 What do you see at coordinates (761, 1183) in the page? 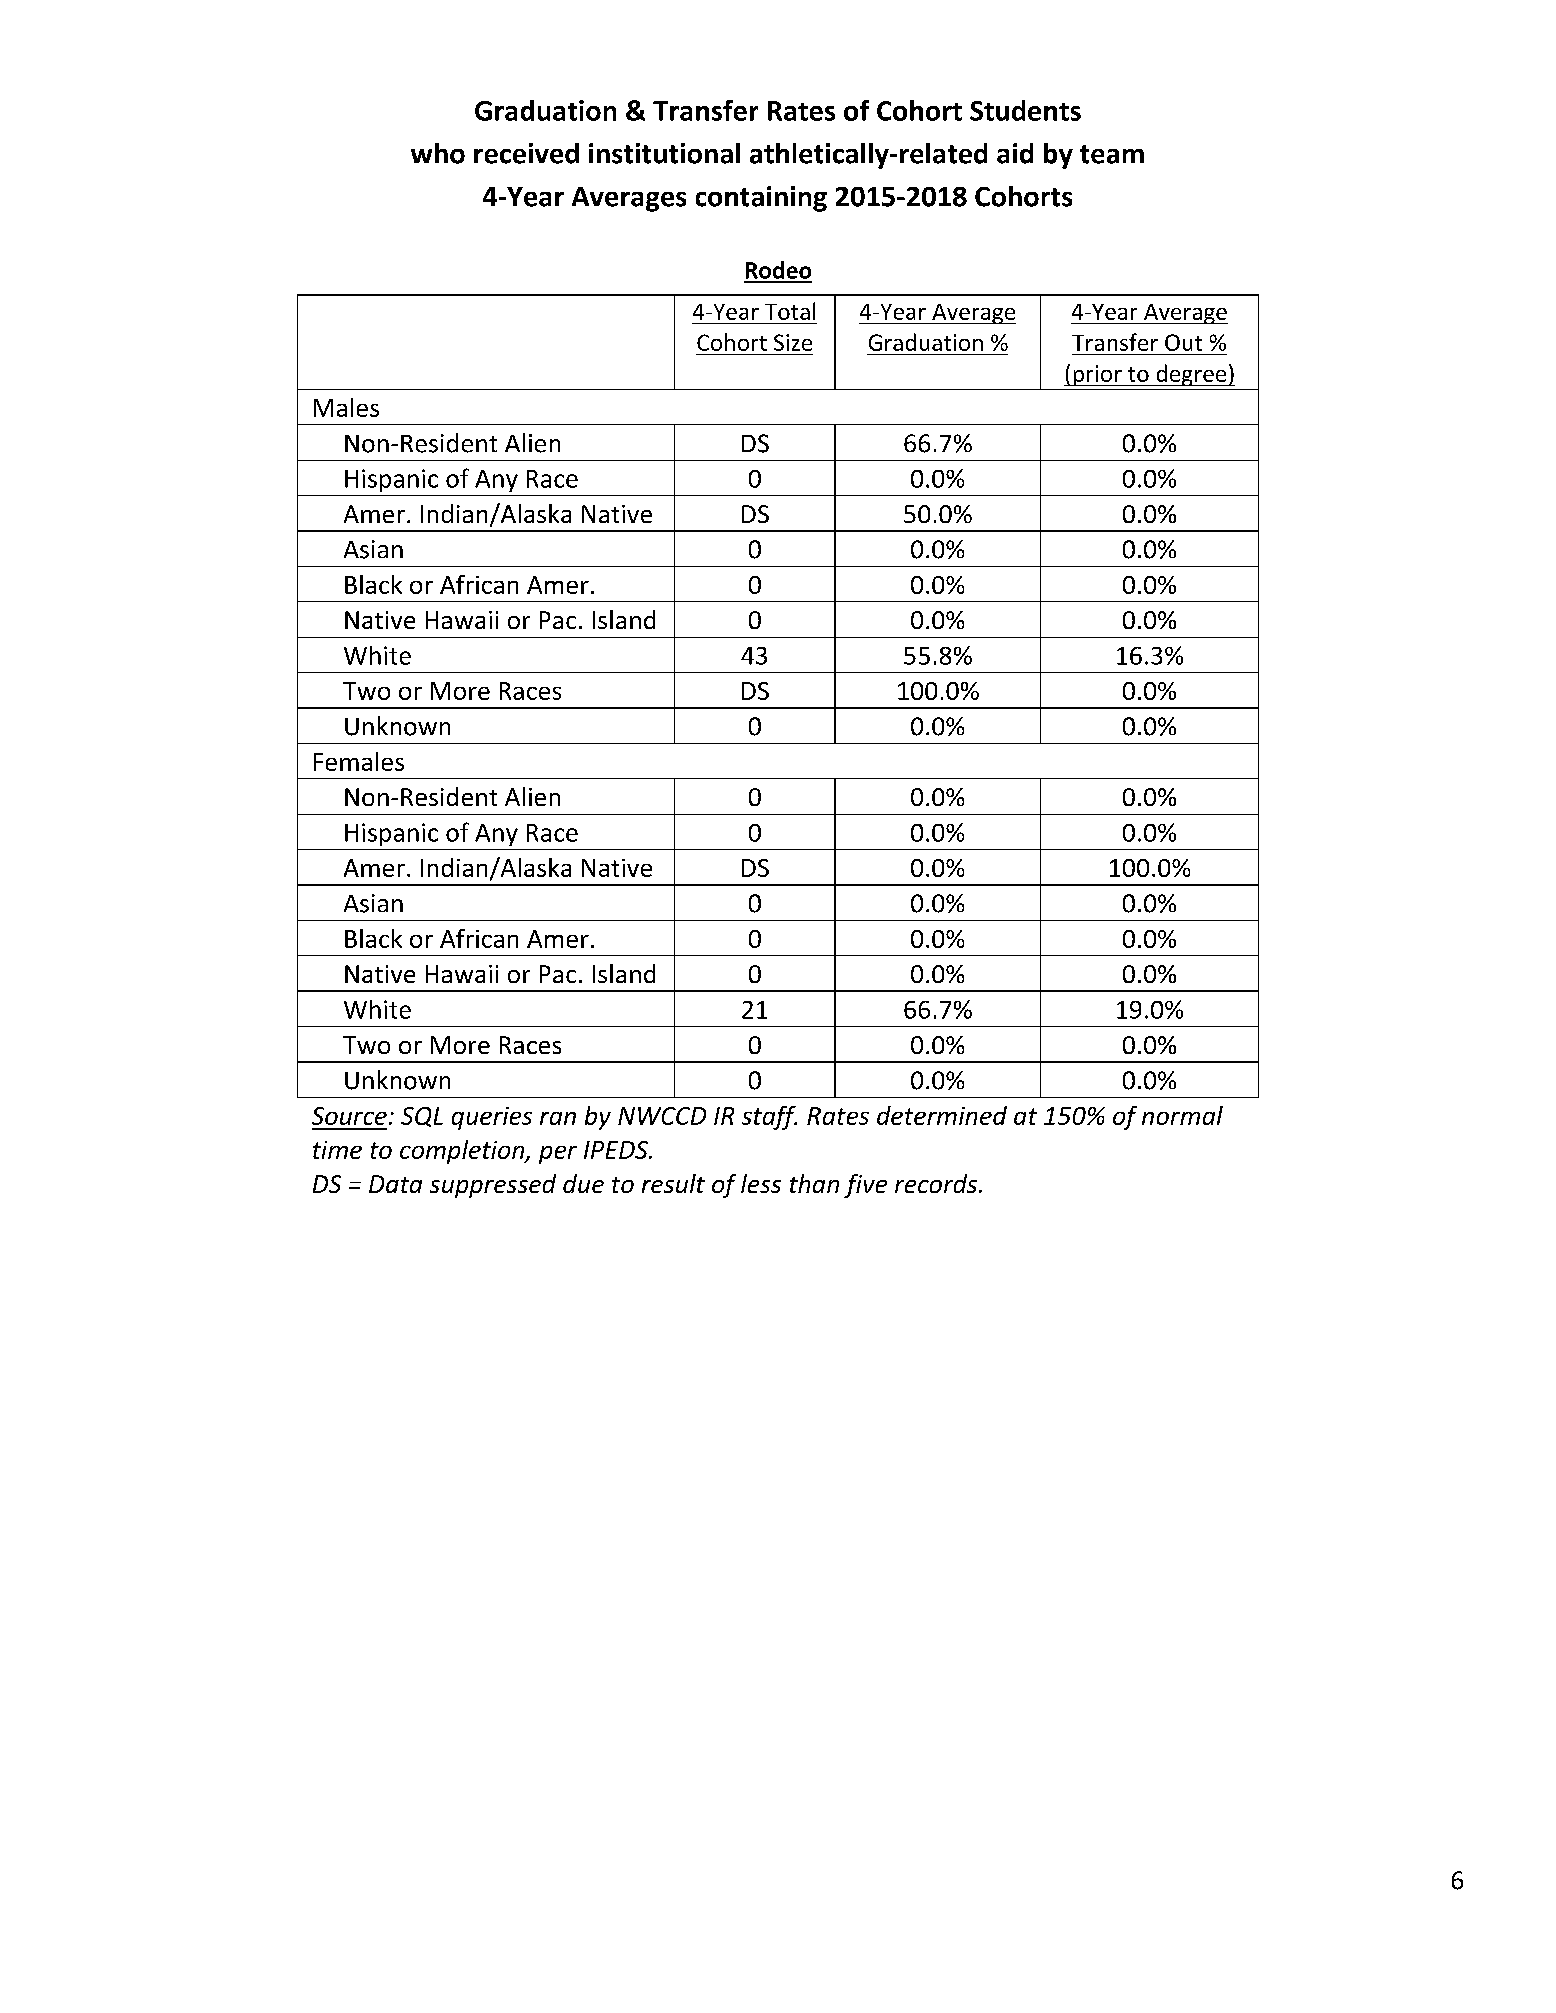
I see `less` at bounding box center [761, 1183].
